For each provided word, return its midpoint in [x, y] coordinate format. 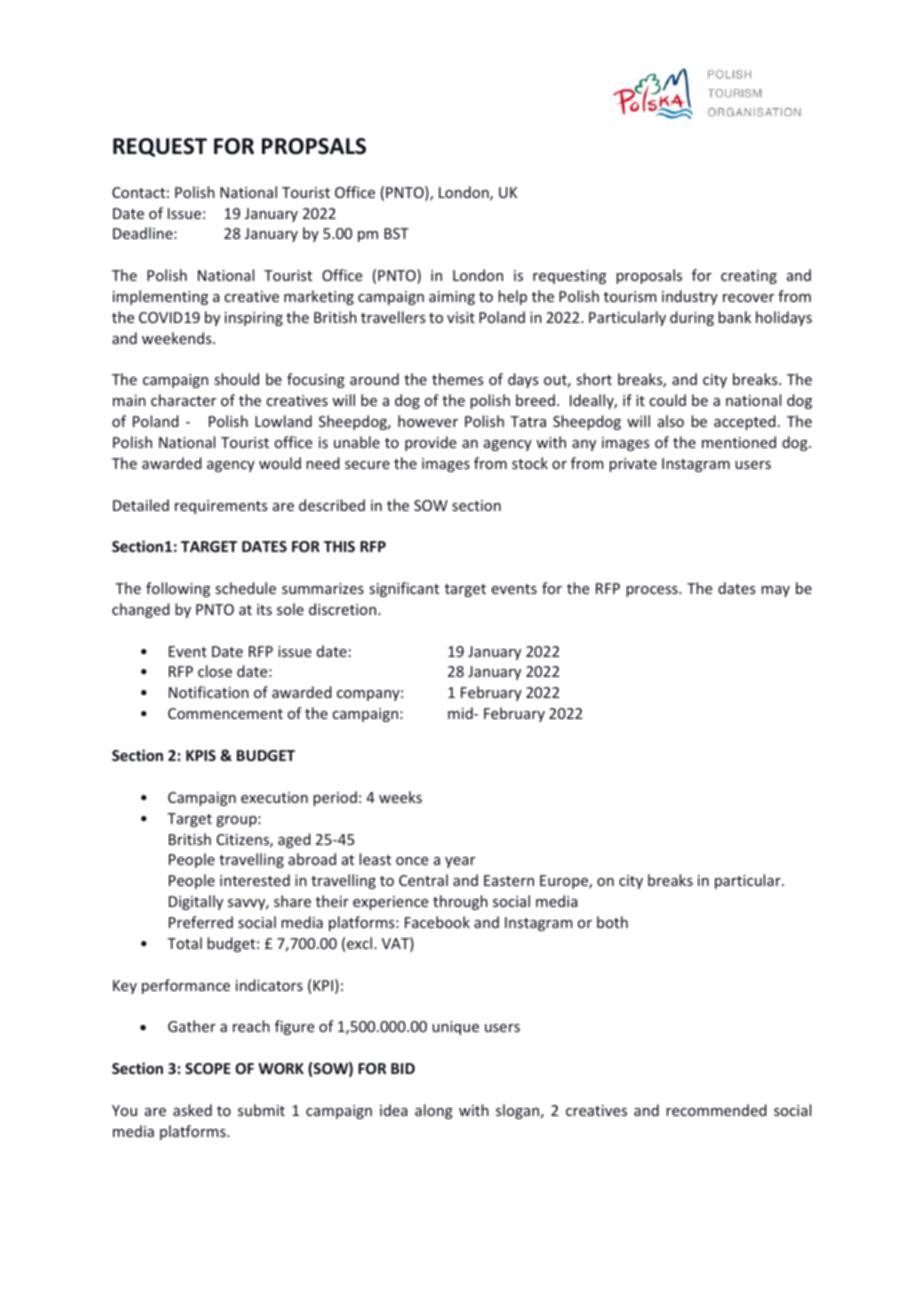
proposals [649, 276]
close [215, 671]
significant [404, 589]
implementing [160, 297]
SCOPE [208, 1068]
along [434, 1111]
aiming [452, 298]
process [653, 591]
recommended [716, 1110]
